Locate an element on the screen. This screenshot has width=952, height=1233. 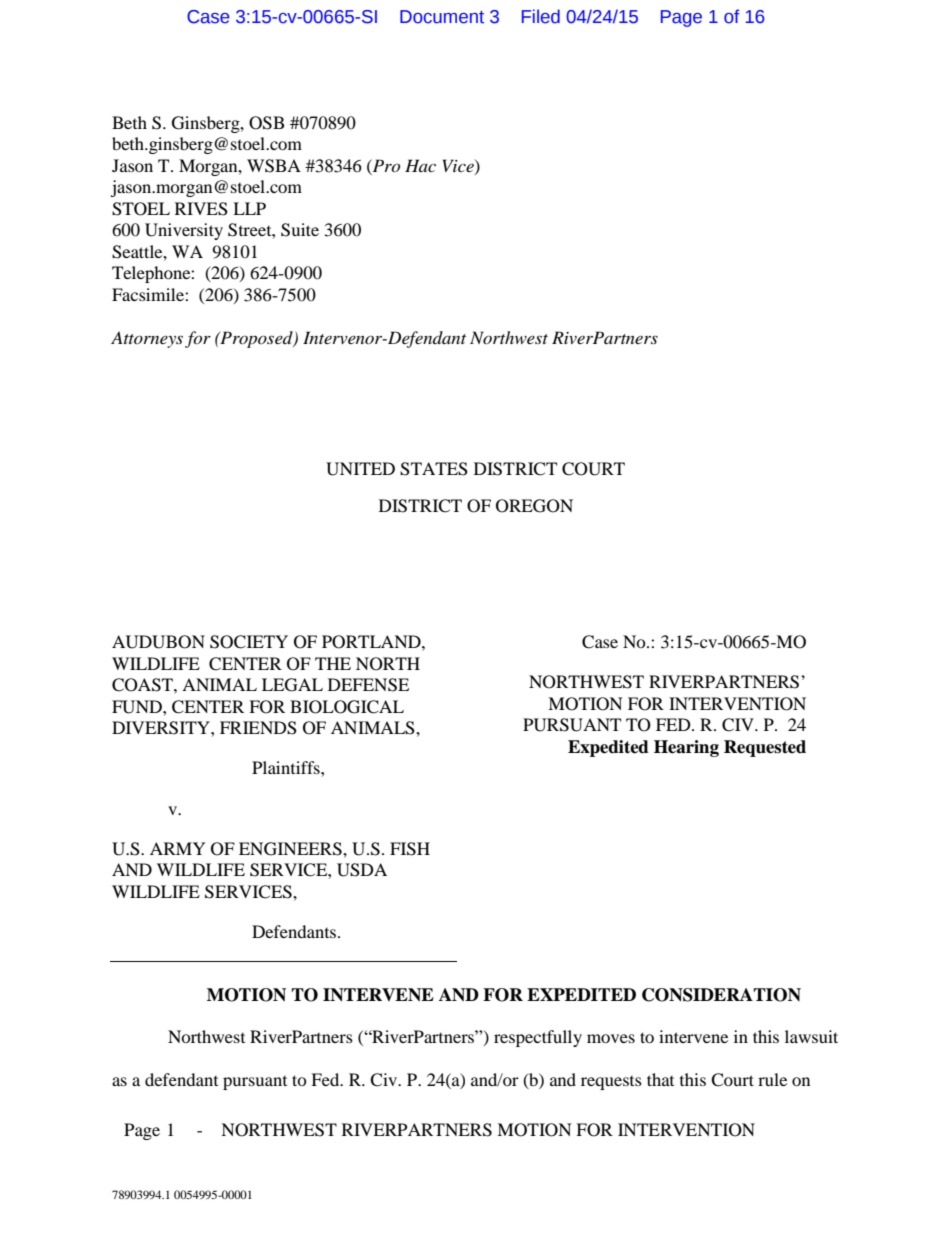
Filed is located at coordinates (541, 16).
